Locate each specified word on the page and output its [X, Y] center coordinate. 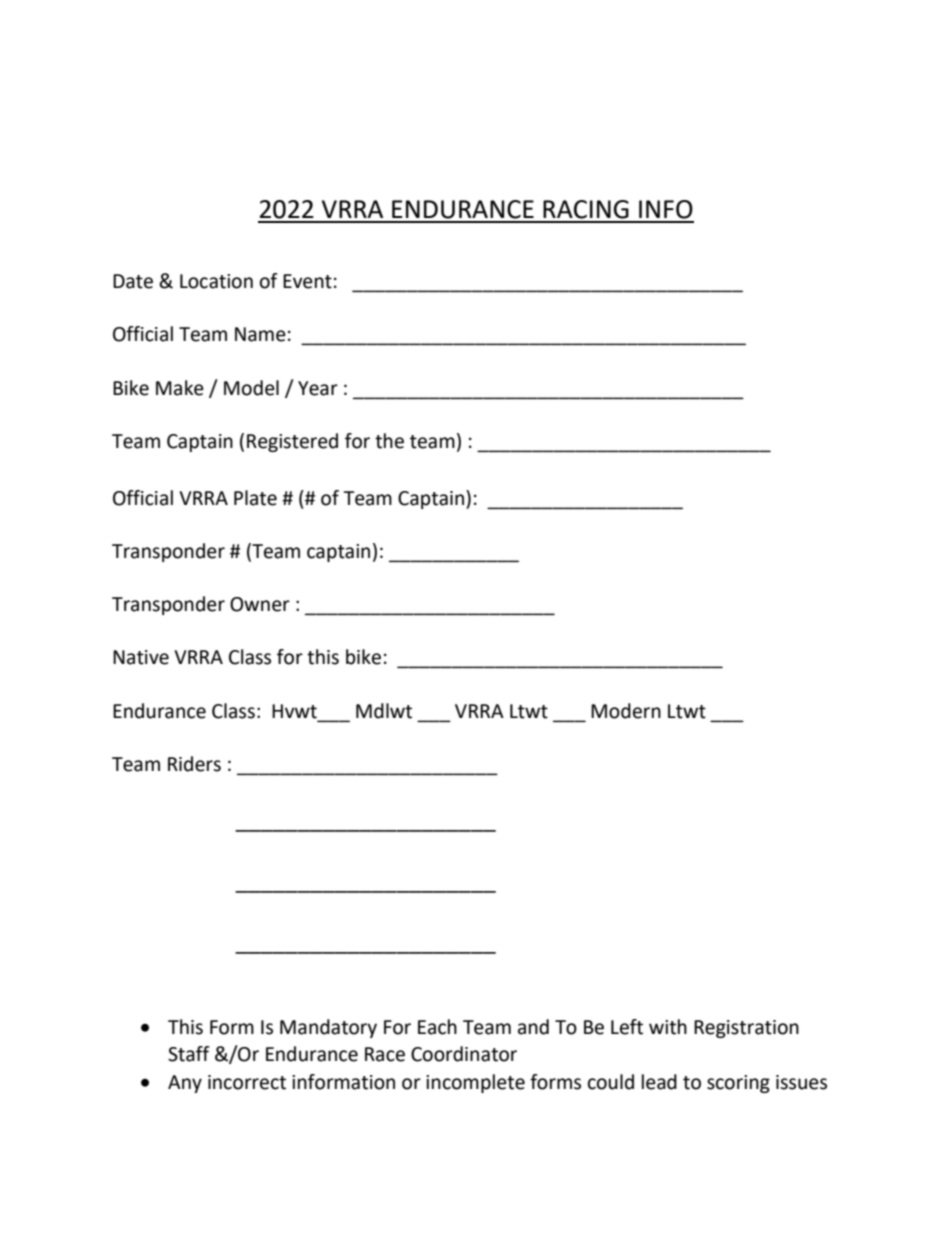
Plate [255, 498]
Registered [292, 442]
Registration [746, 1029]
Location [216, 281]
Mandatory [328, 1028]
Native [141, 657]
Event [307, 281]
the [389, 441]
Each [437, 1027]
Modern [626, 711]
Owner [260, 604]
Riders [194, 764]
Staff [189, 1054]
